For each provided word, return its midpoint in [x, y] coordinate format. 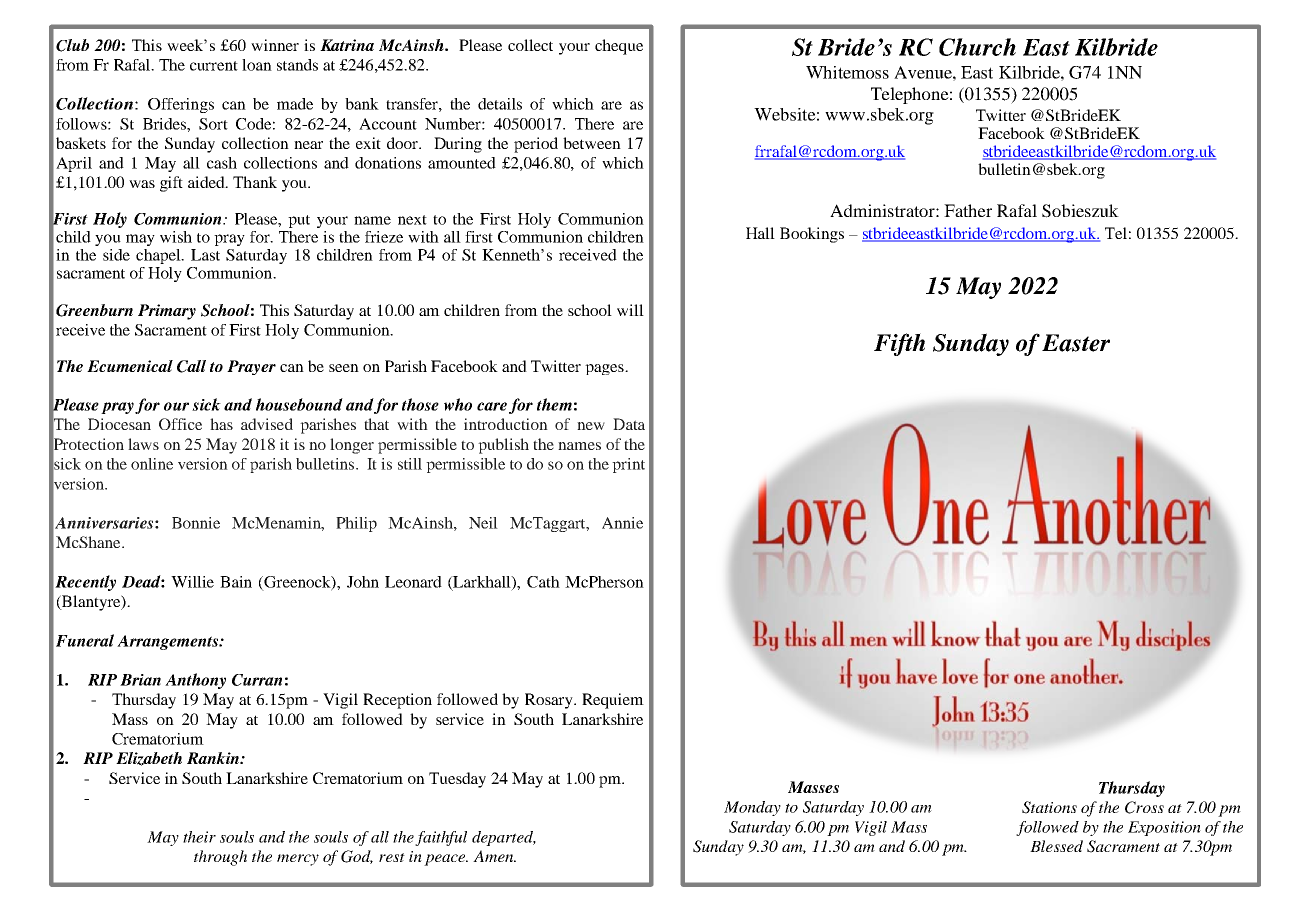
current [214, 66]
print [628, 465]
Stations [1049, 807]
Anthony [195, 681]
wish [176, 237]
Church [977, 47]
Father [968, 210]
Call [191, 366]
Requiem [613, 701]
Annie [622, 523]
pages [605, 369]
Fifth [899, 344]
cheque [619, 47]
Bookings [812, 235]
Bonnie [196, 523]
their [199, 837]
